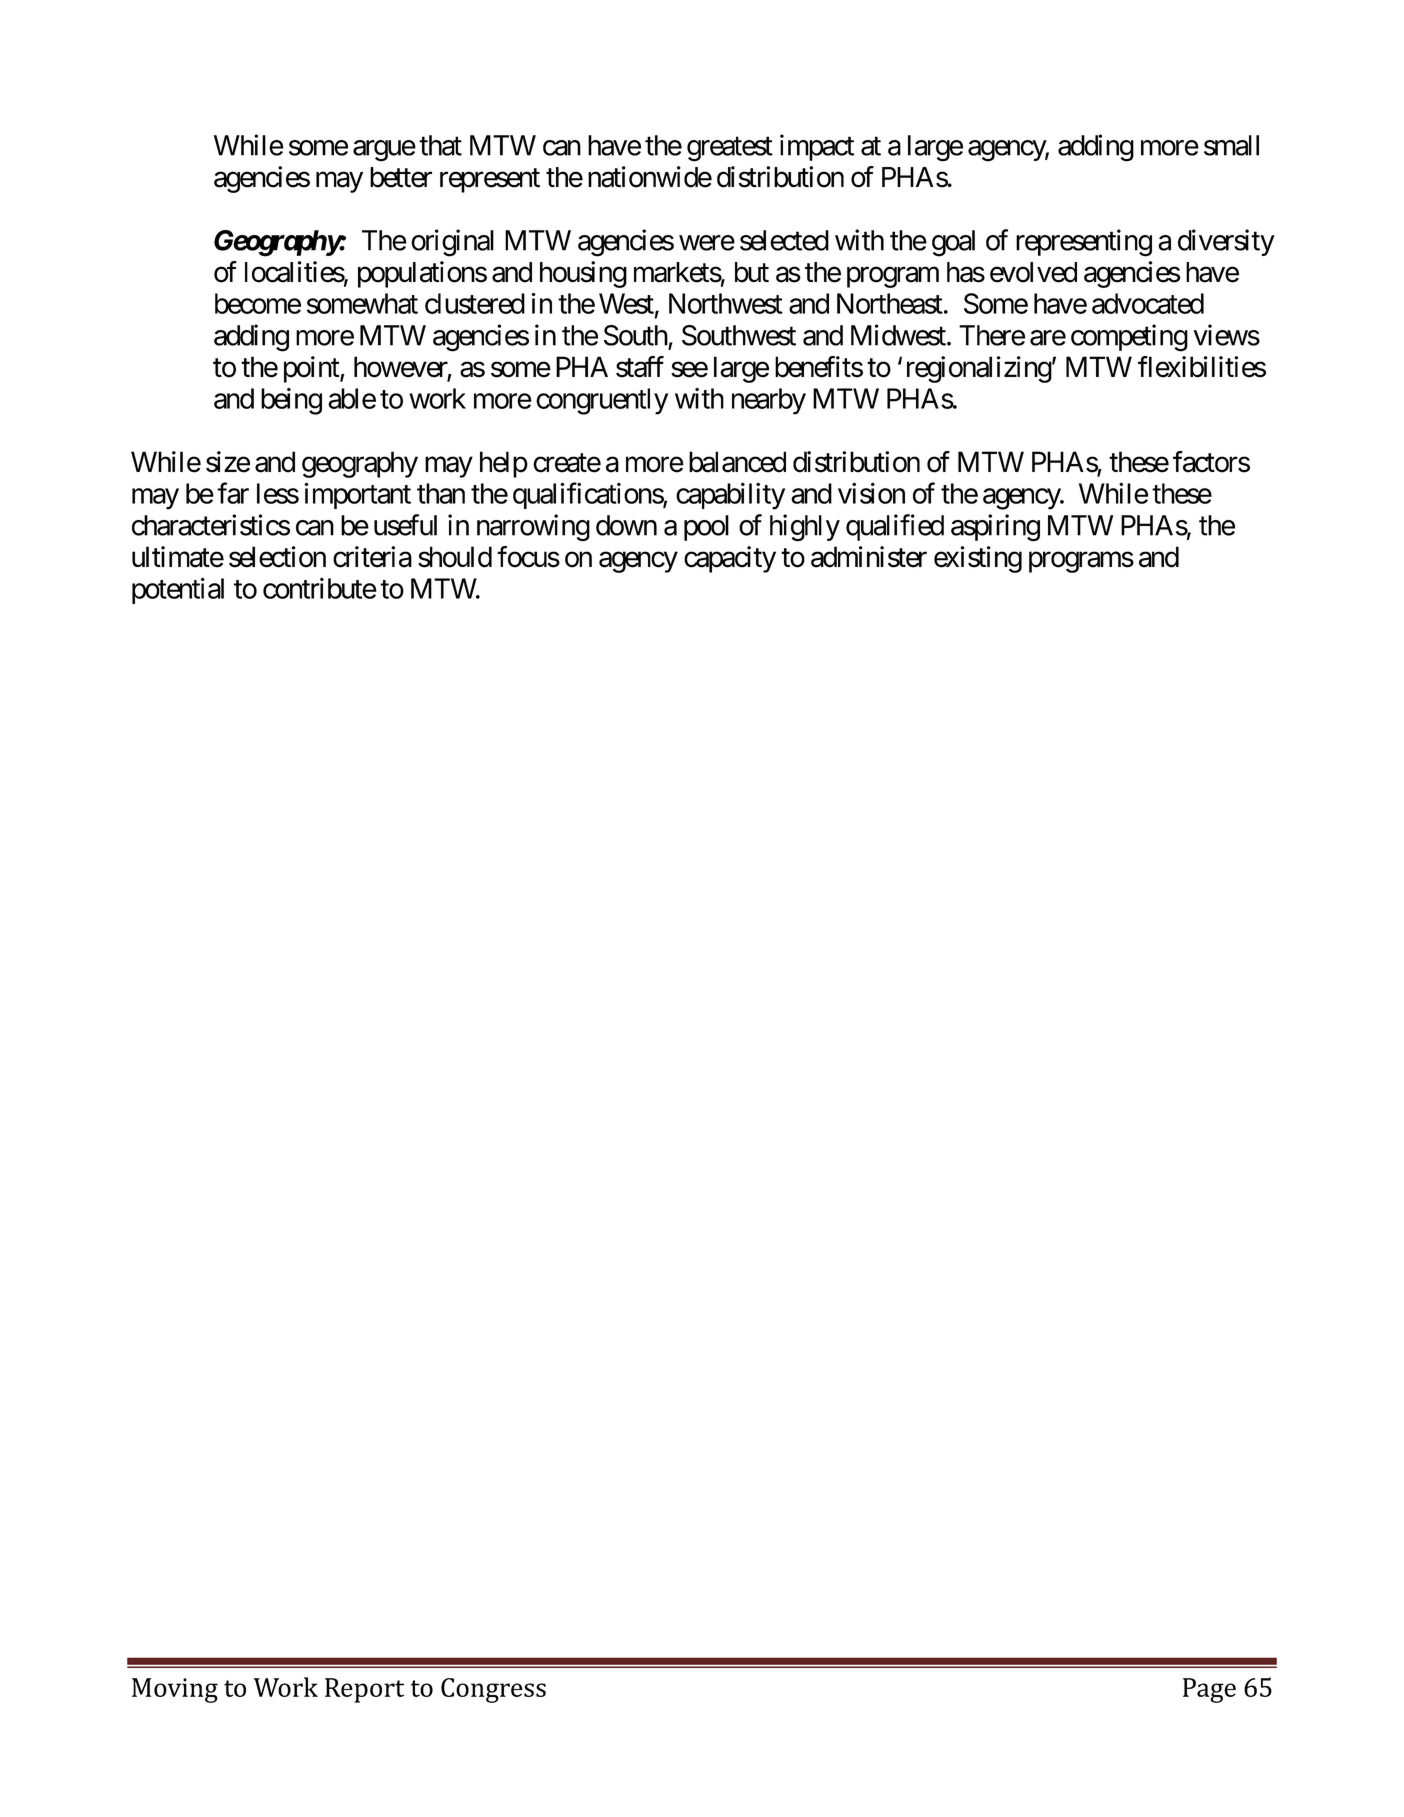  I want to click on capacity, so click(730, 559).
